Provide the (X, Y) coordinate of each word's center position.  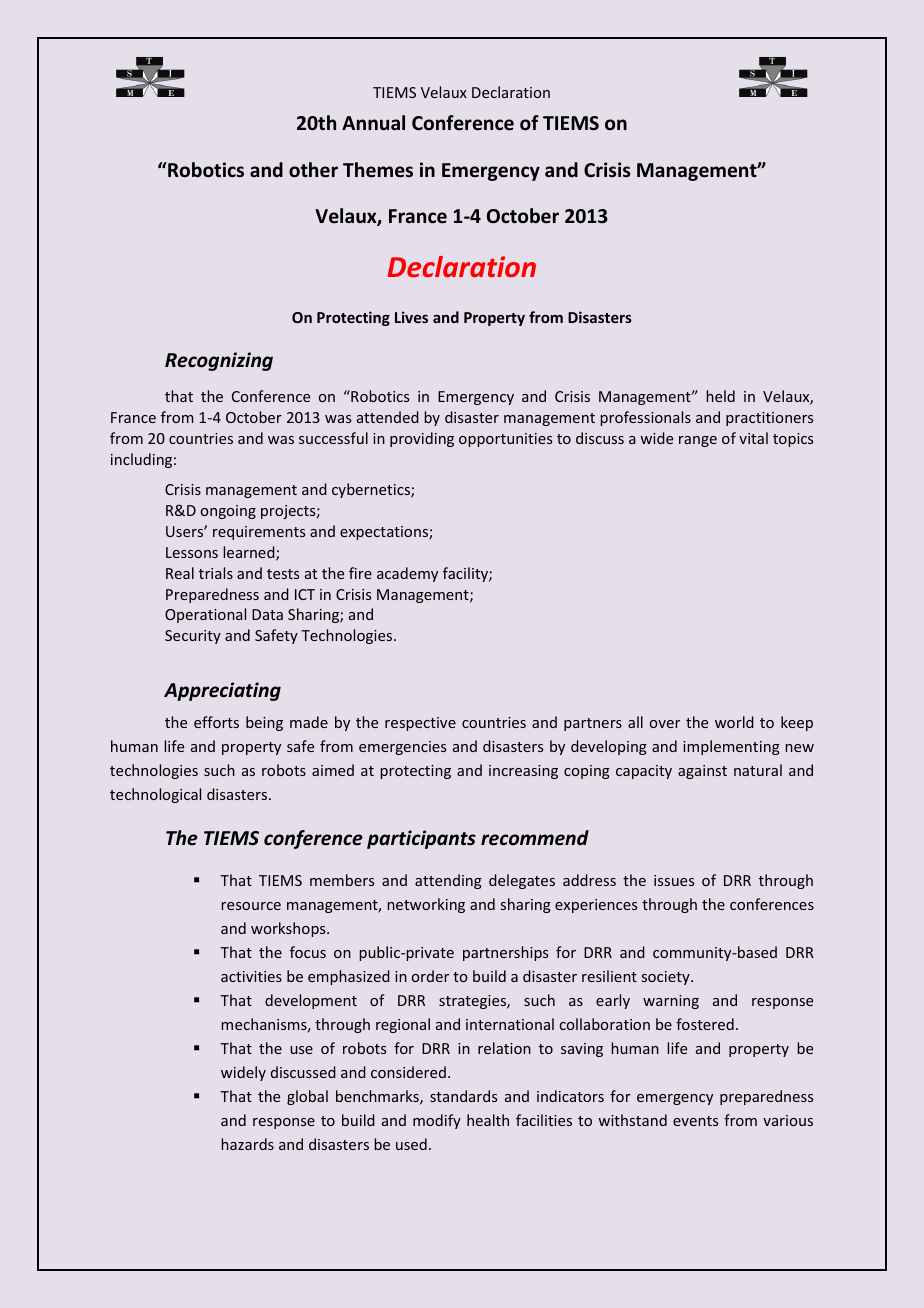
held (720, 396)
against (702, 772)
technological (155, 795)
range (698, 441)
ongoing (228, 512)
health (488, 1120)
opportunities (505, 440)
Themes (378, 170)
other (313, 170)
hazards (247, 1144)
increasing (523, 772)
